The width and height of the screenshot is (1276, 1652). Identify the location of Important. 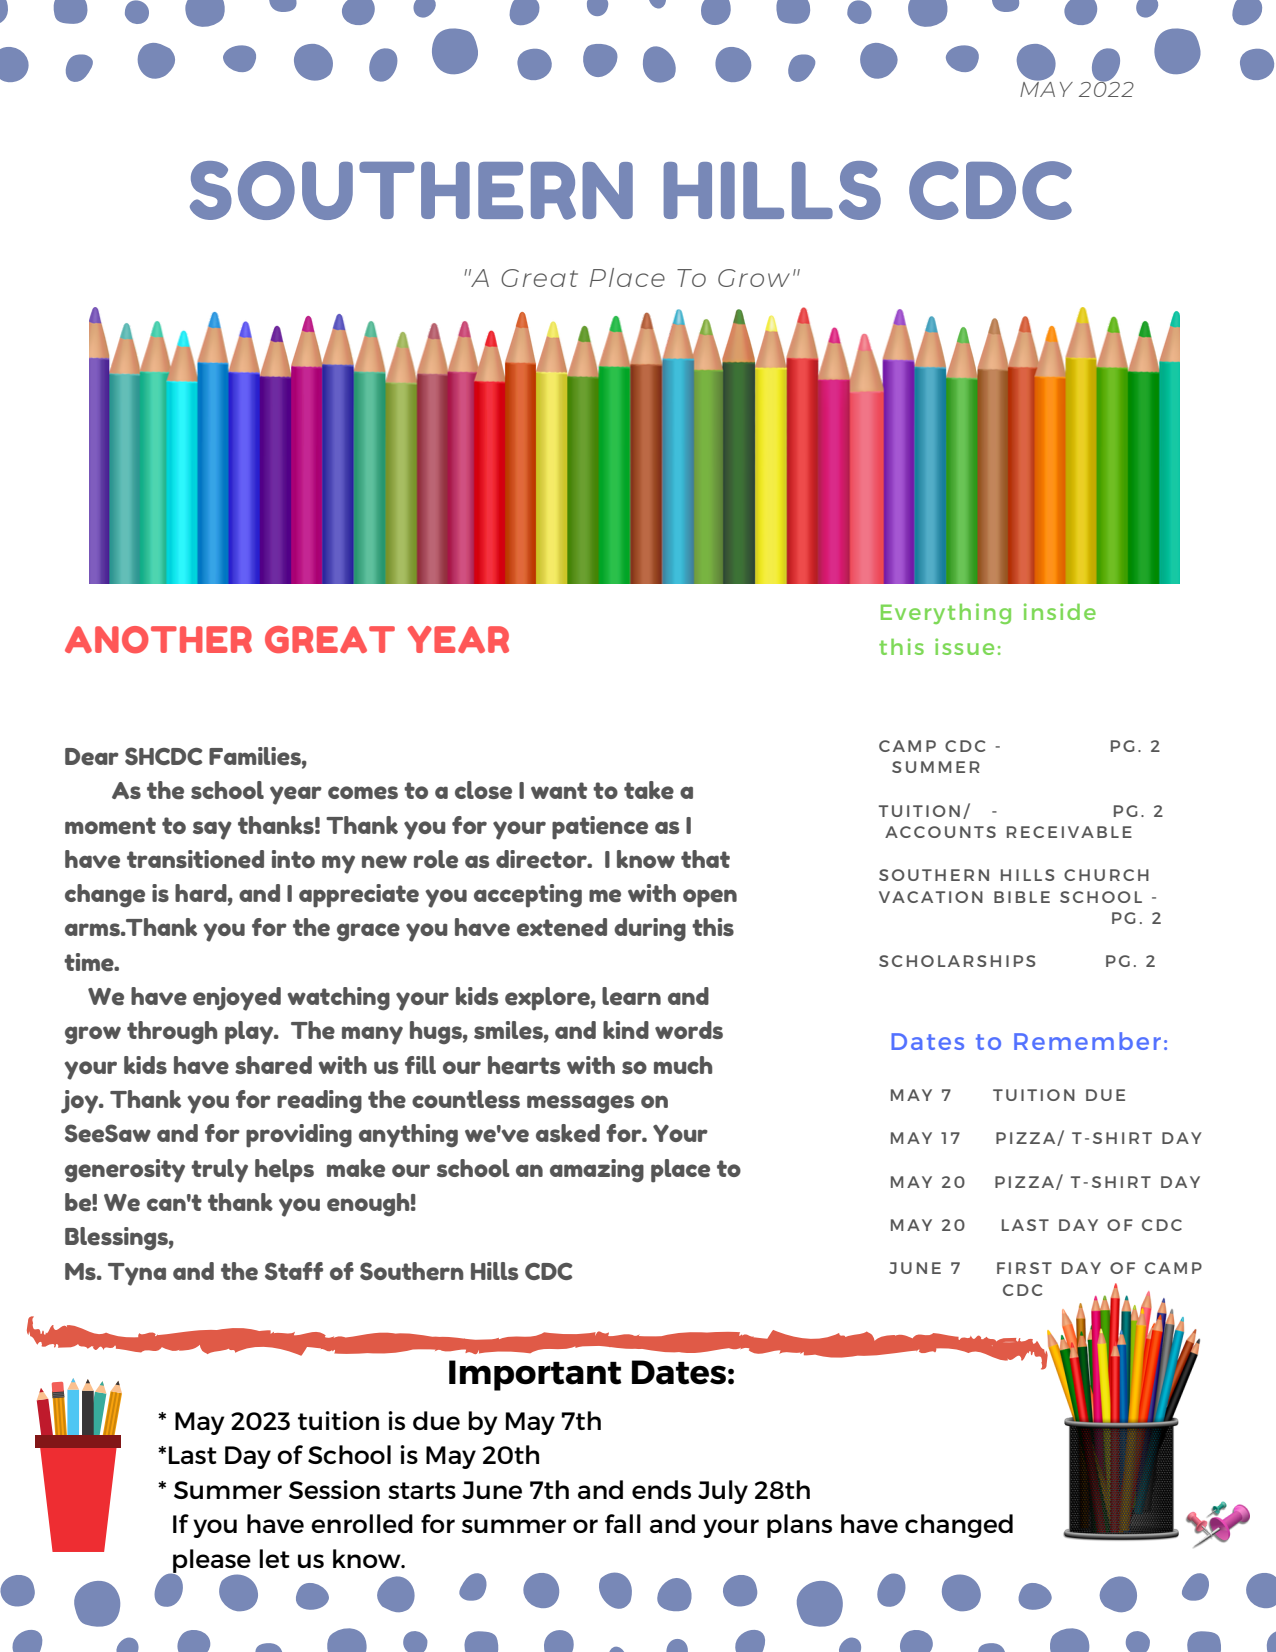
(535, 1375).
